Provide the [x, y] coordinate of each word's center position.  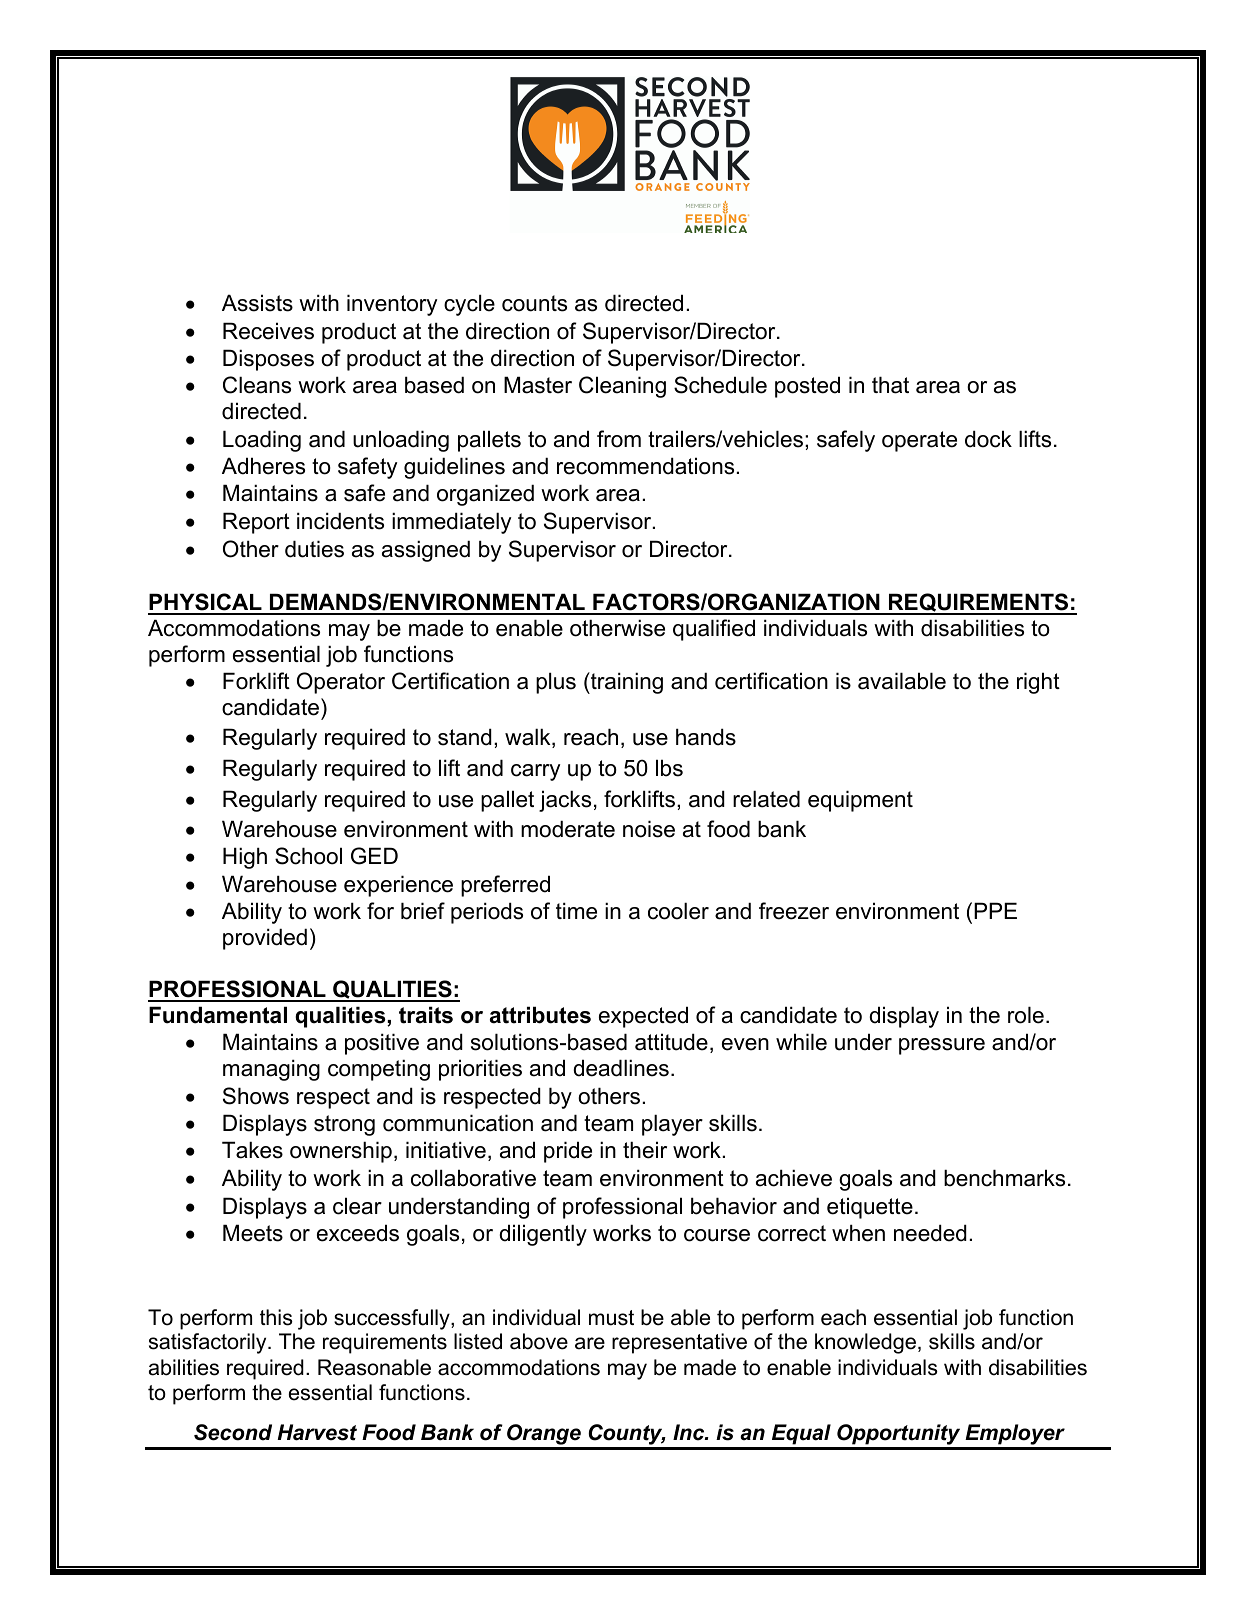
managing [271, 1070]
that [890, 385]
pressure [942, 1046]
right [1038, 683]
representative [679, 1343]
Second [233, 1432]
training [626, 683]
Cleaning [622, 387]
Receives [268, 331]
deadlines [621, 1068]
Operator [341, 683]
